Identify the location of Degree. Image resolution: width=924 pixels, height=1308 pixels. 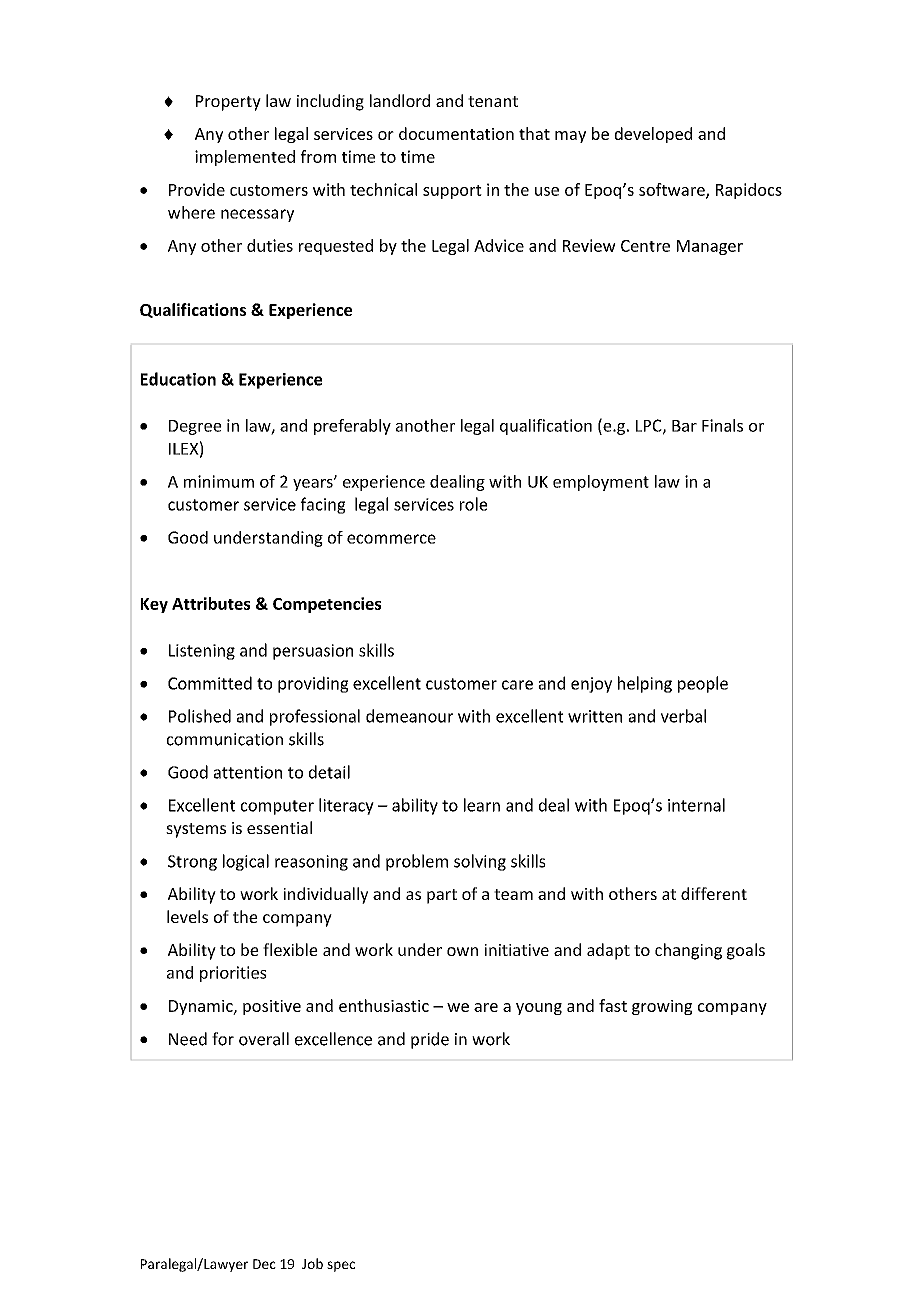
(195, 427).
